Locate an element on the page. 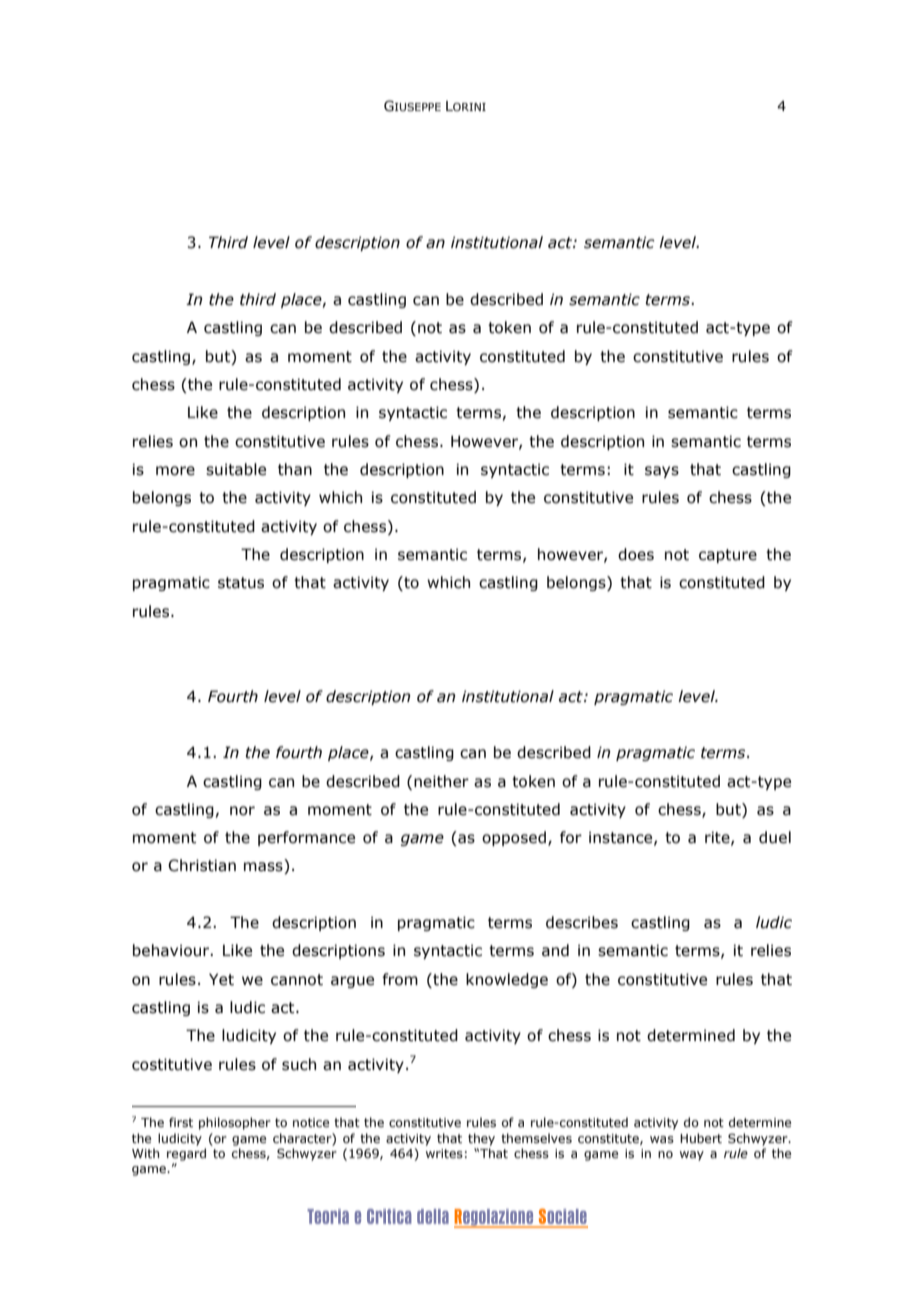  Hubert is located at coordinates (701, 1138).
